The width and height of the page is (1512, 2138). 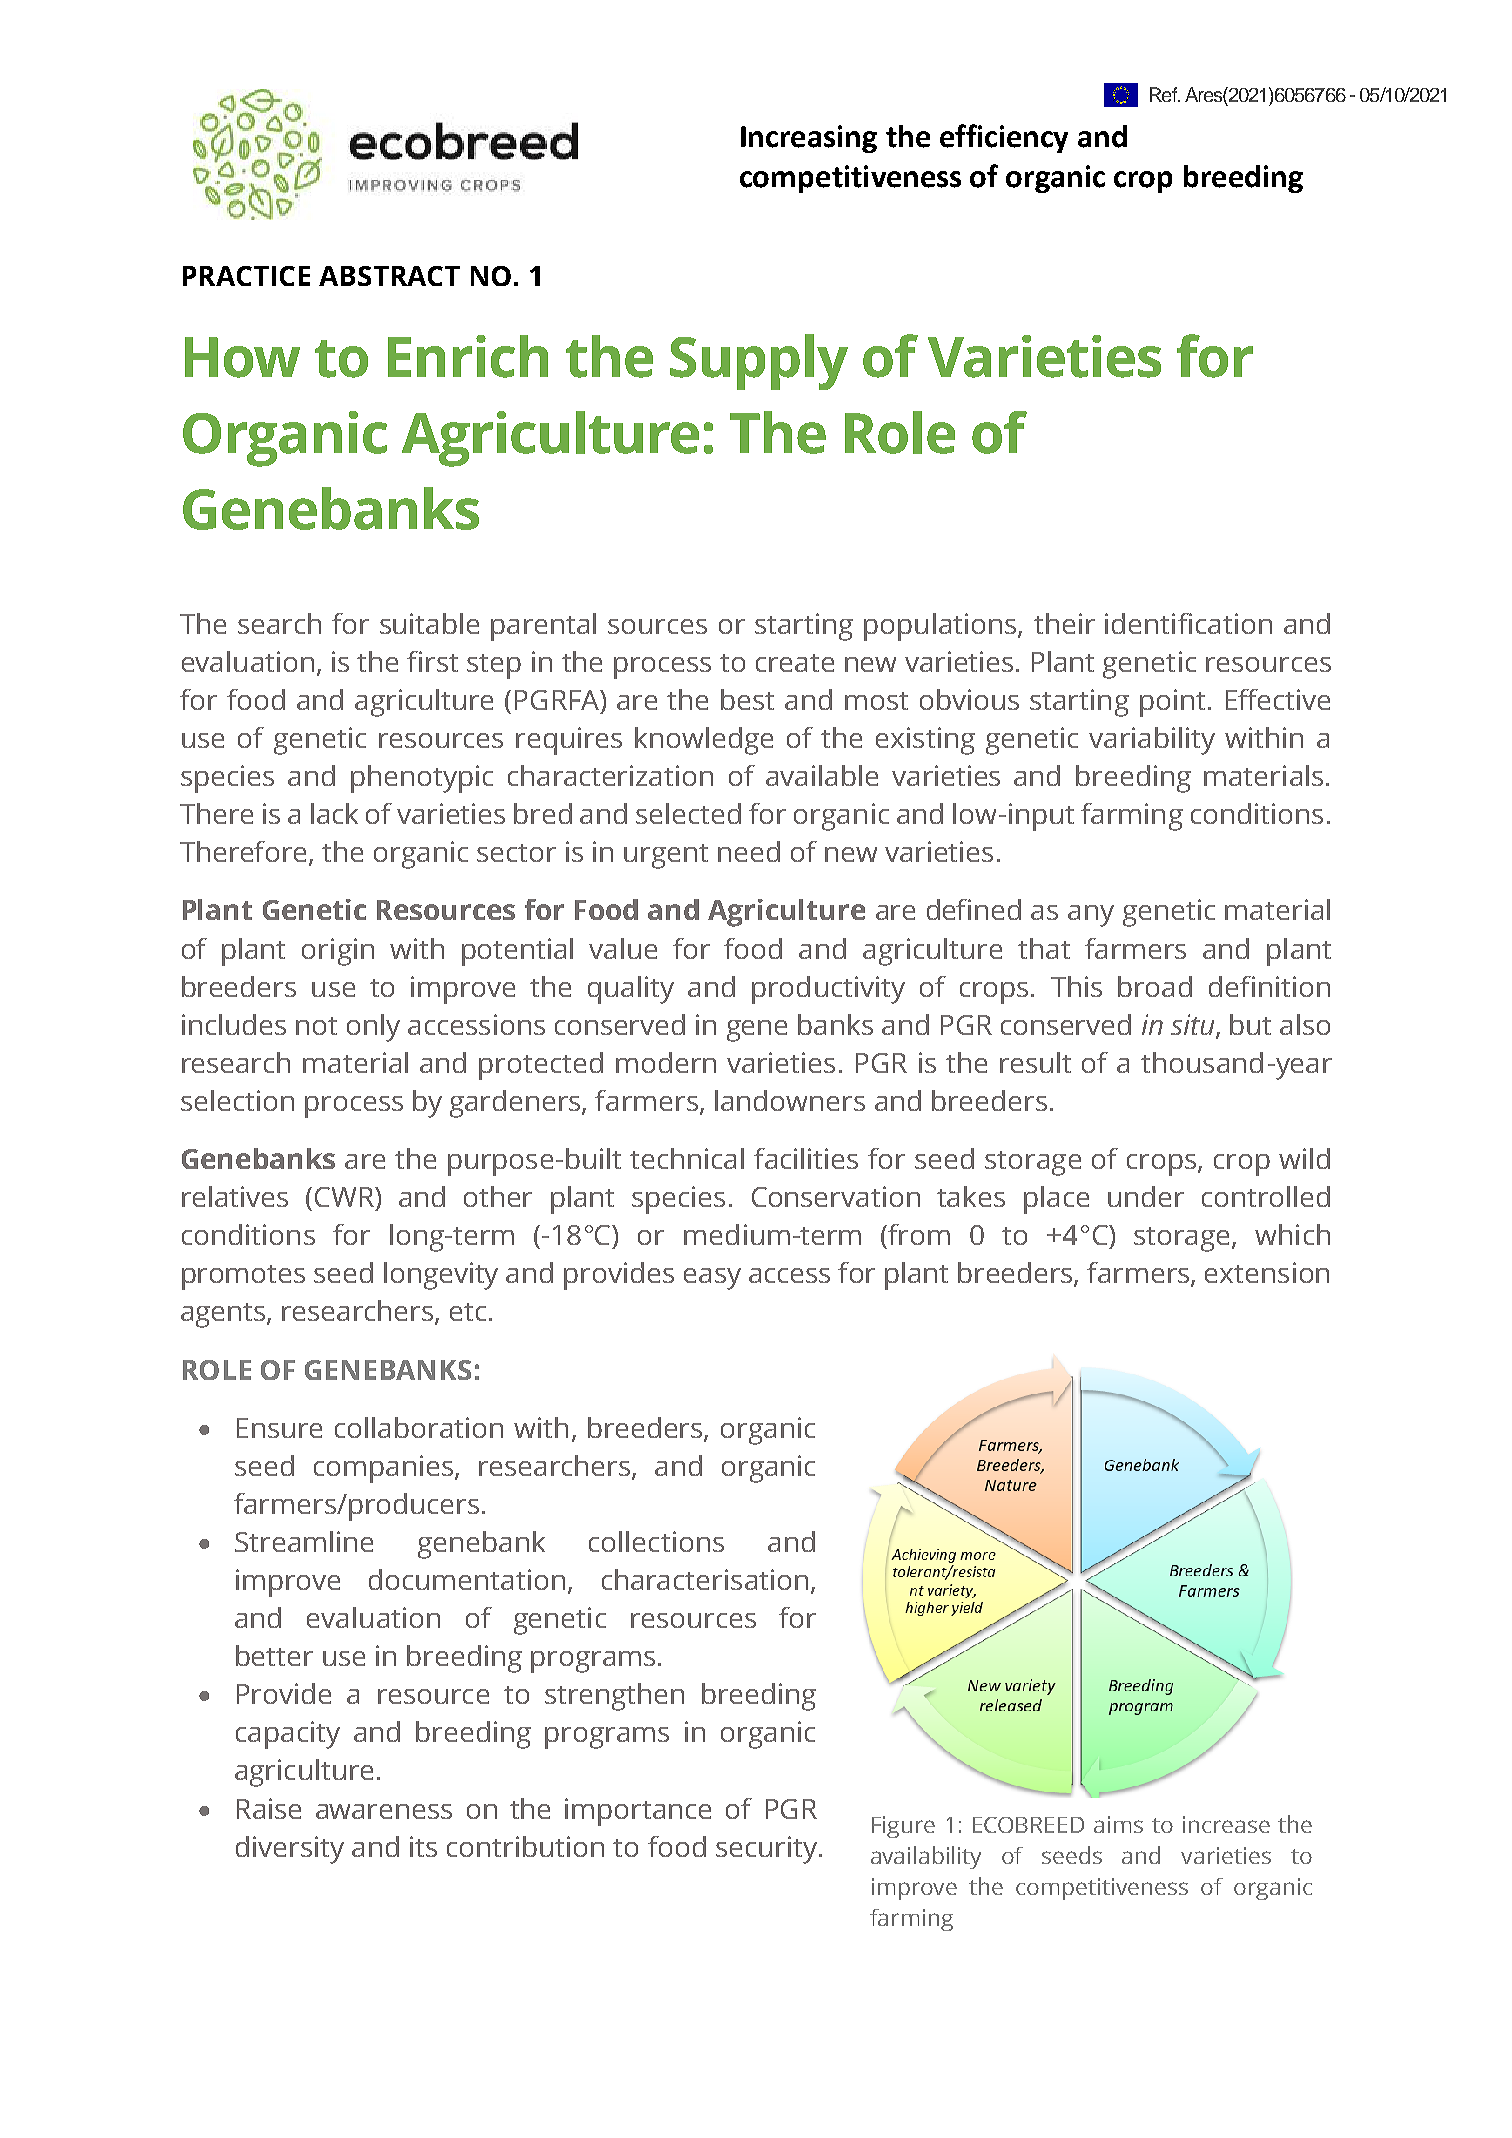 I want to click on CWR, so click(x=345, y=1197).
